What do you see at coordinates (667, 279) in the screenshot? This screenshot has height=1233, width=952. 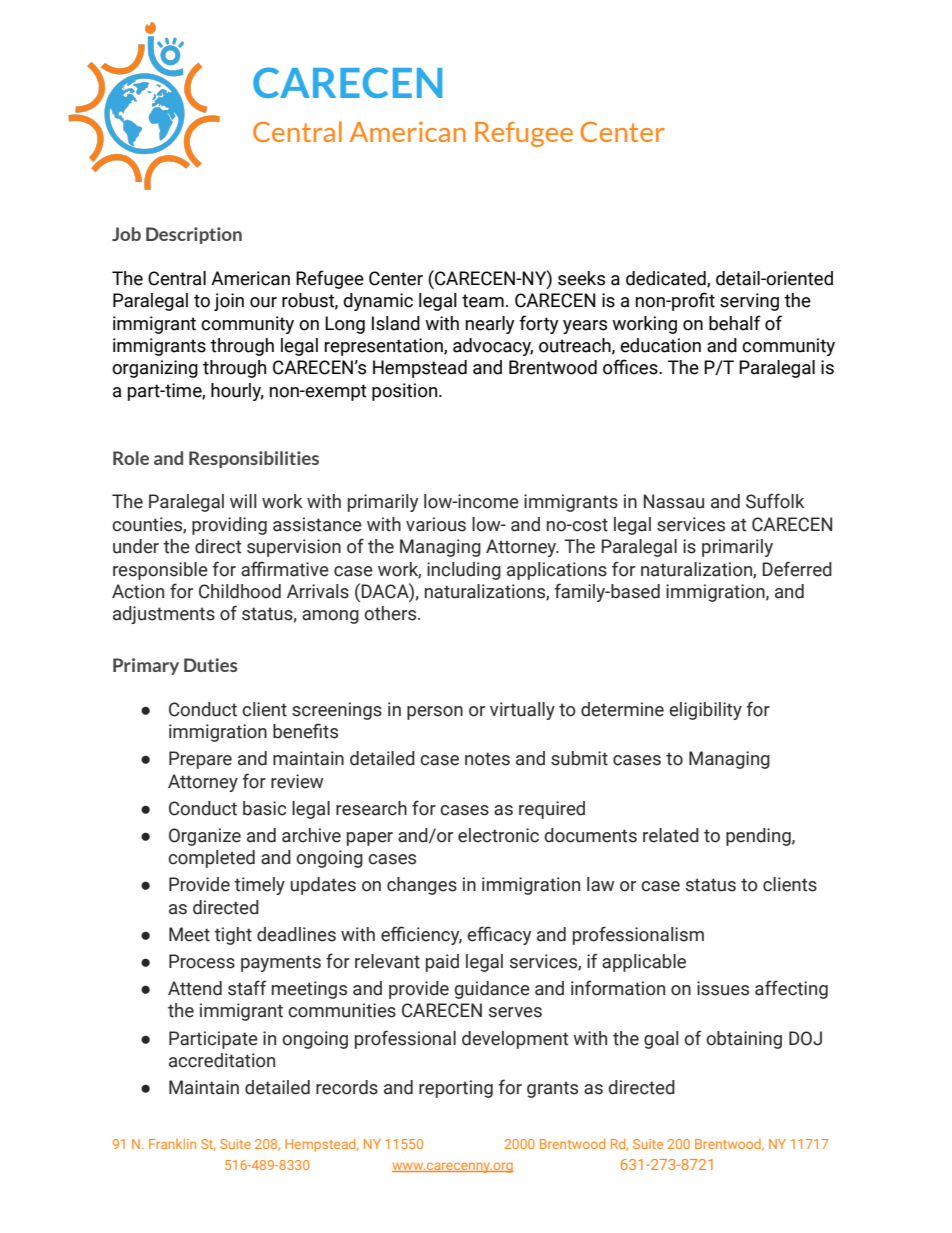 I see `dedicated` at bounding box center [667, 279].
